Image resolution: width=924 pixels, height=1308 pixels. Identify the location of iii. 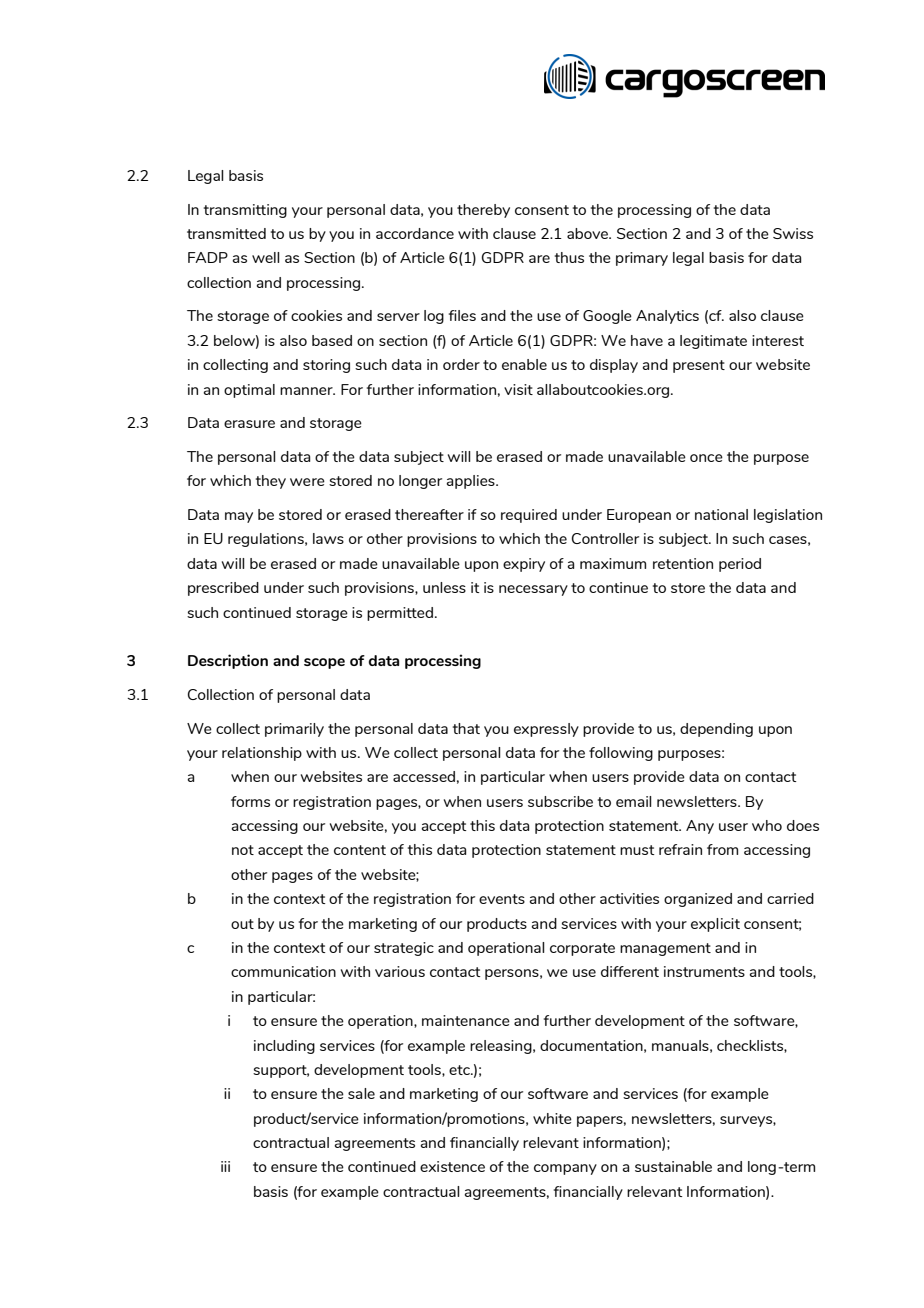
(225, 1166).
